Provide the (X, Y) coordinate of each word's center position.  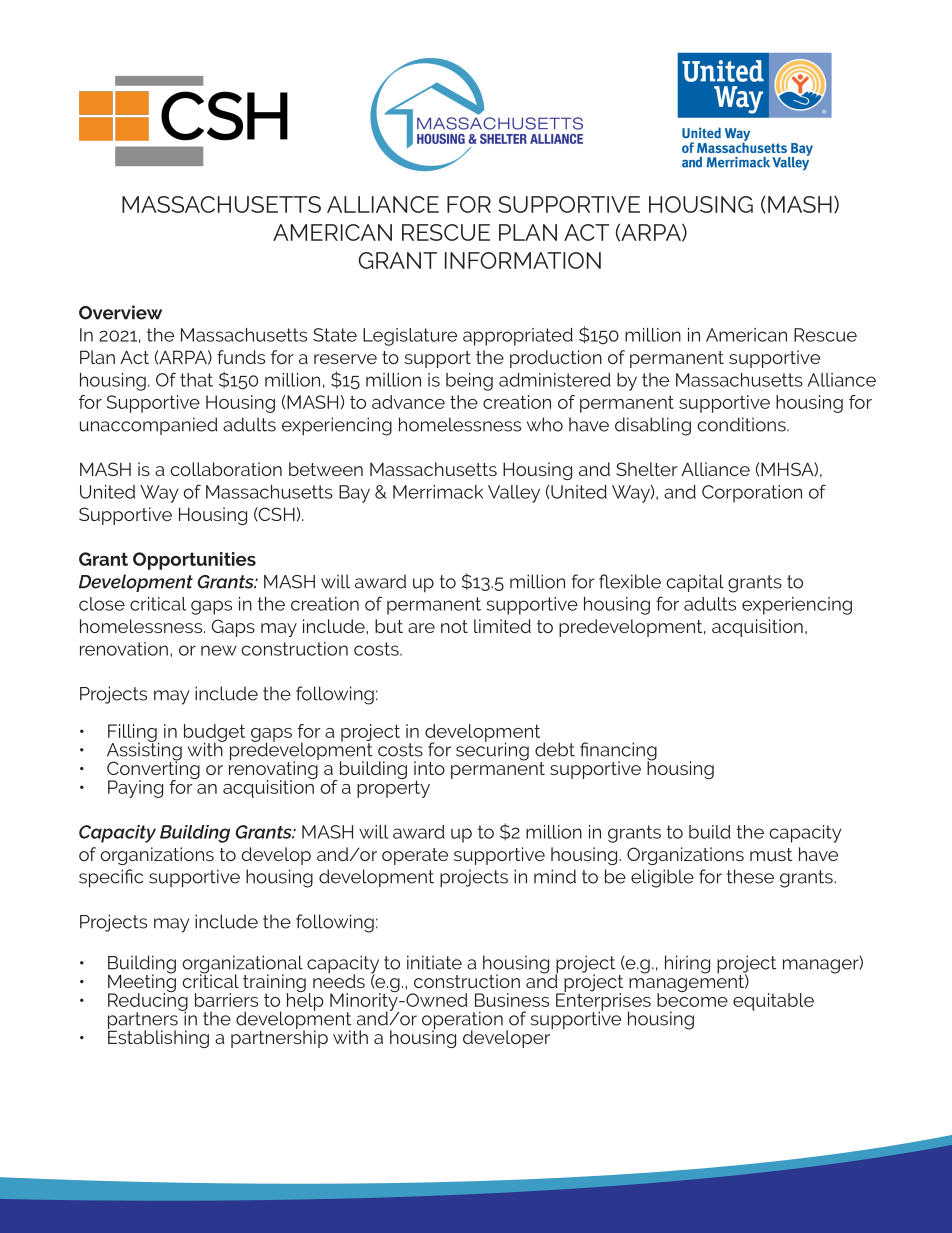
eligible (662, 878)
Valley (514, 494)
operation (462, 1021)
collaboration (226, 469)
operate (415, 856)
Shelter (646, 469)
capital (695, 583)
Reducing (148, 1002)
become (692, 999)
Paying (135, 789)
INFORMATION (523, 260)
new (219, 650)
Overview (120, 312)
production (556, 359)
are (421, 628)
